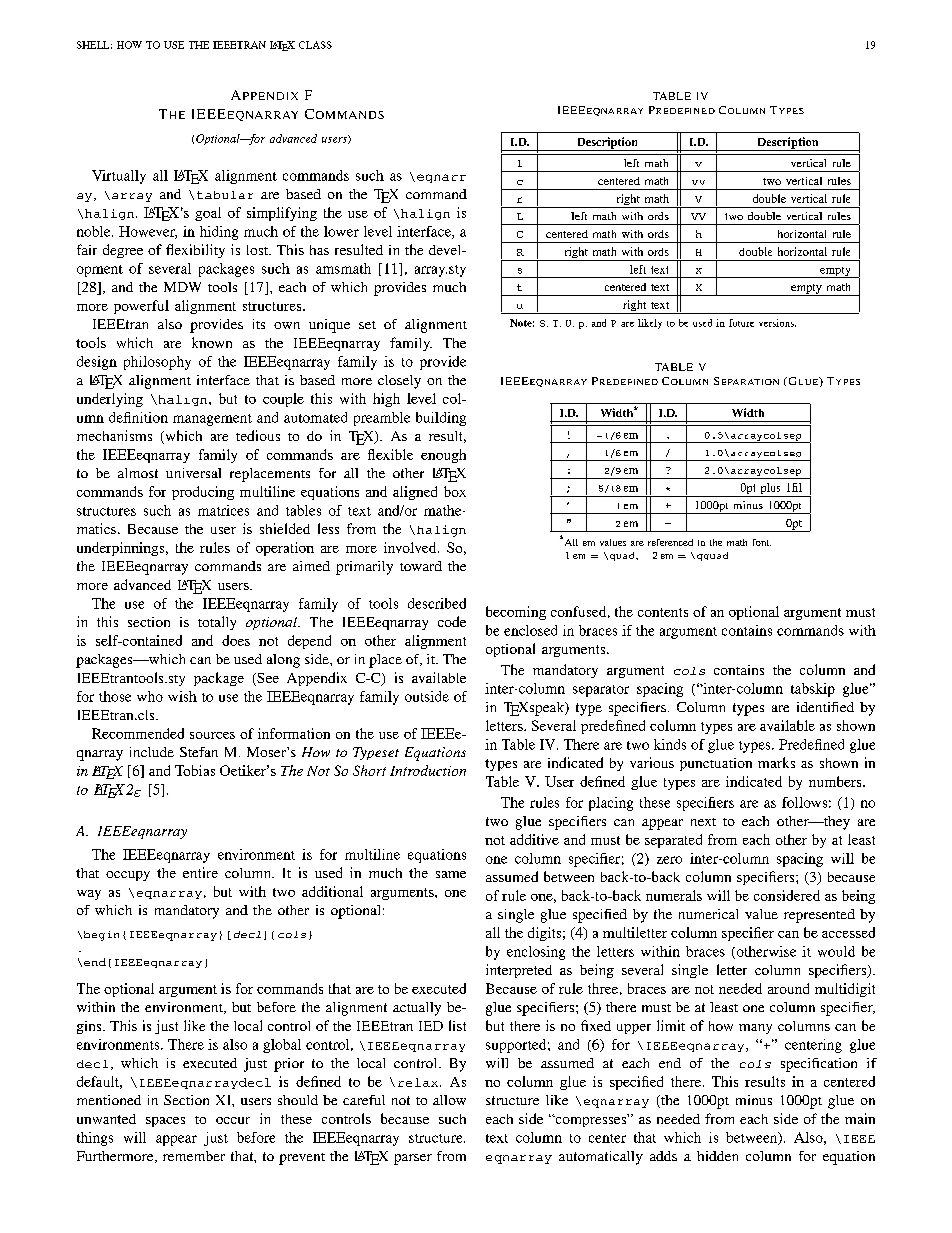 The image size is (952, 1233). What do you see at coordinates (165, 1122) in the page?
I see `spaces` at bounding box center [165, 1122].
